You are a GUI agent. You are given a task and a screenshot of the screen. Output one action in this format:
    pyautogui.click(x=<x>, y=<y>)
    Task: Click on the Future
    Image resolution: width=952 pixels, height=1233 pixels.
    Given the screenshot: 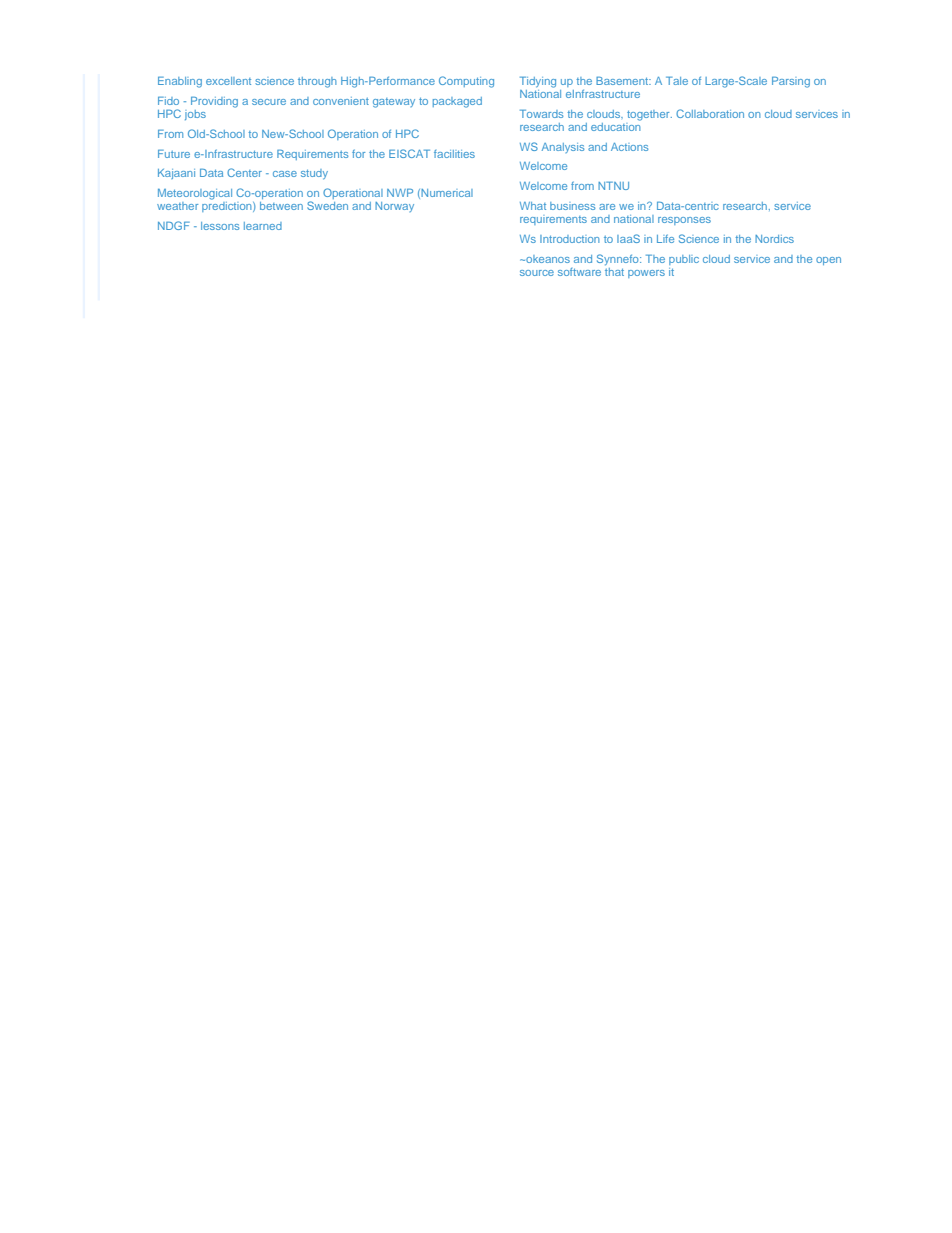 What is the action you would take?
    pyautogui.click(x=174, y=153)
